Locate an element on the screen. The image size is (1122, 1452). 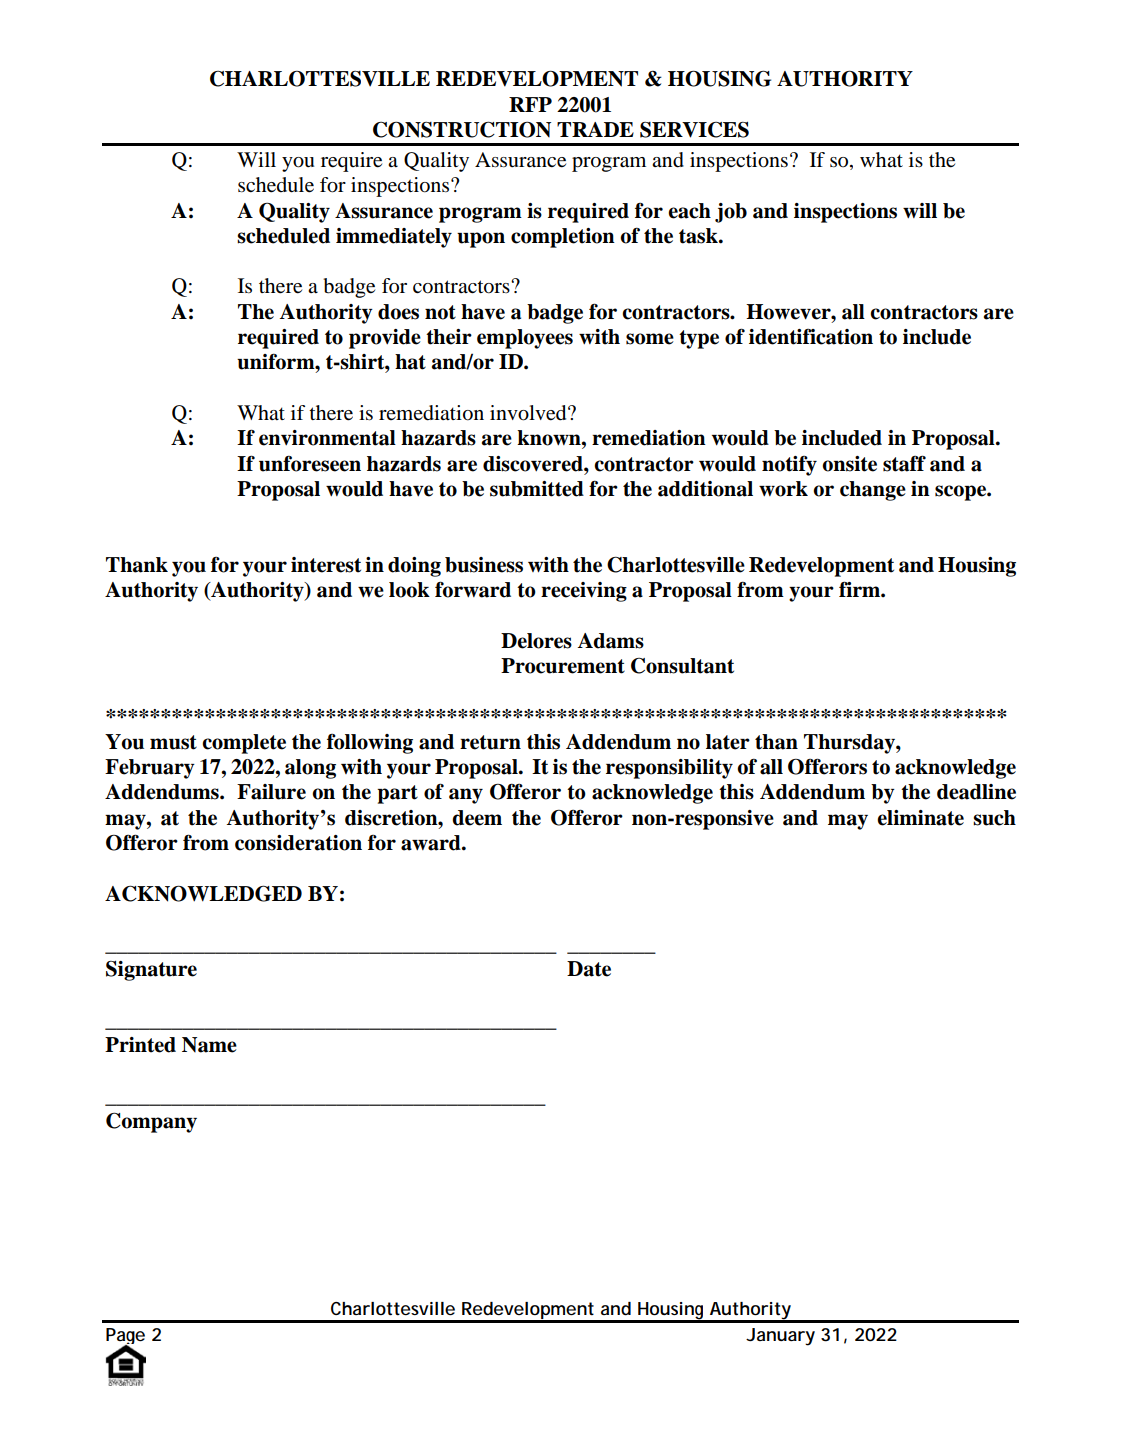
submitted is located at coordinates (537, 489).
